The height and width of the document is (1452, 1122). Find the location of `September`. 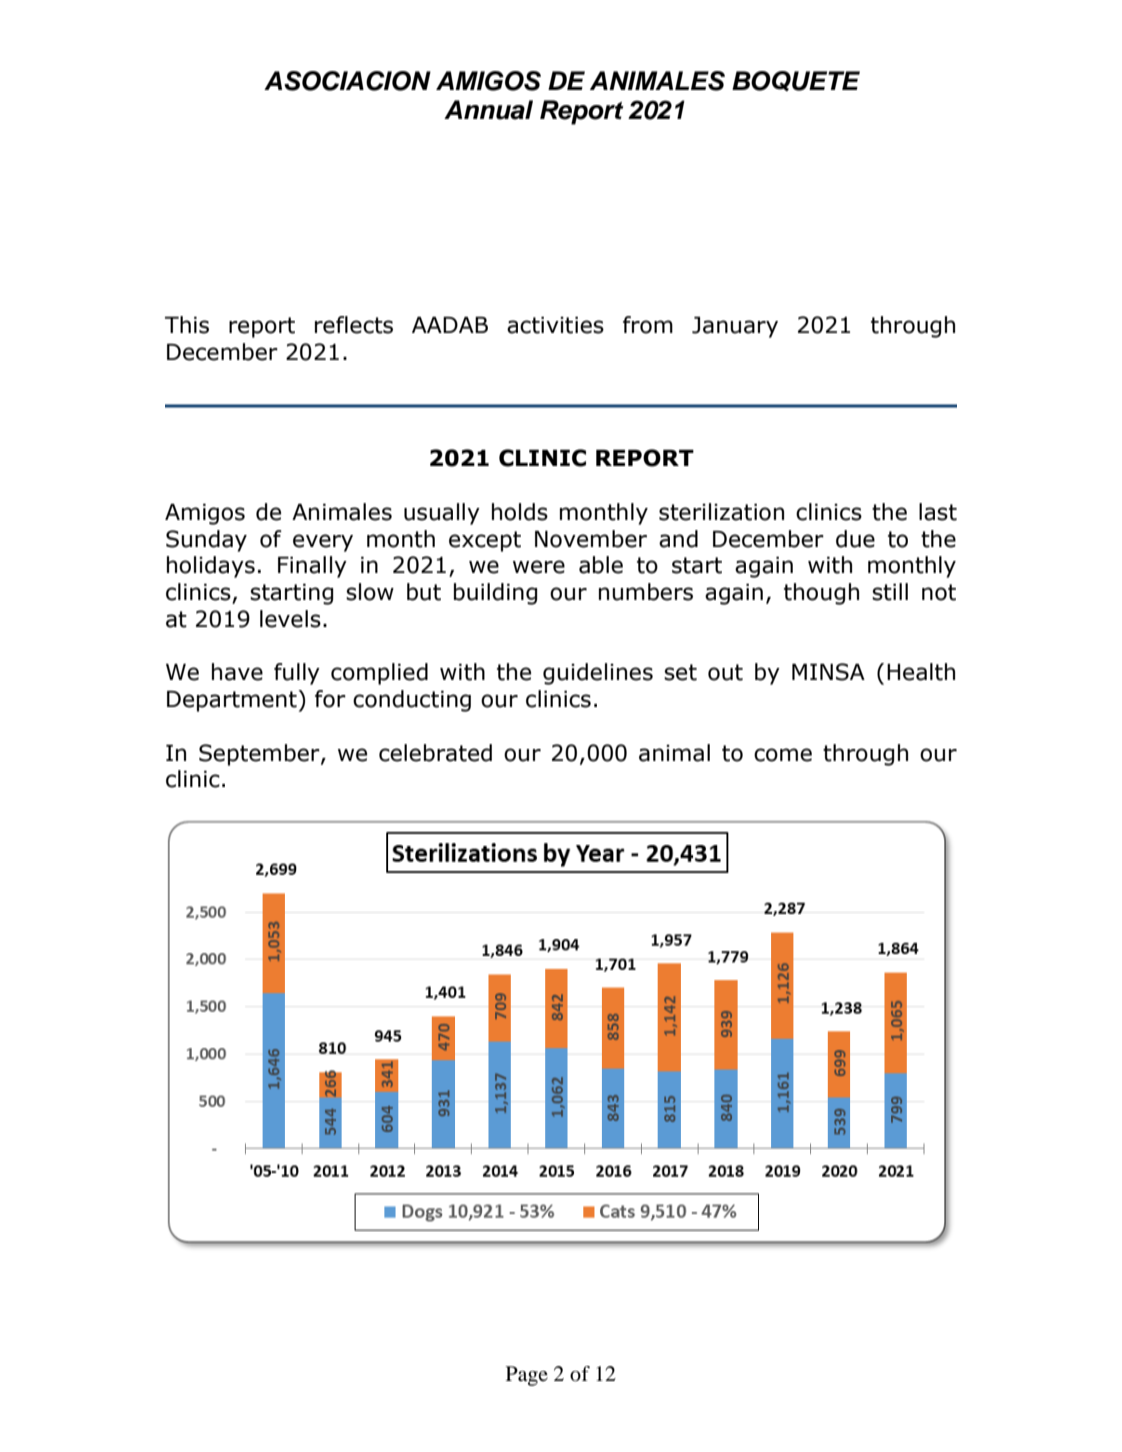

September is located at coordinates (260, 755).
